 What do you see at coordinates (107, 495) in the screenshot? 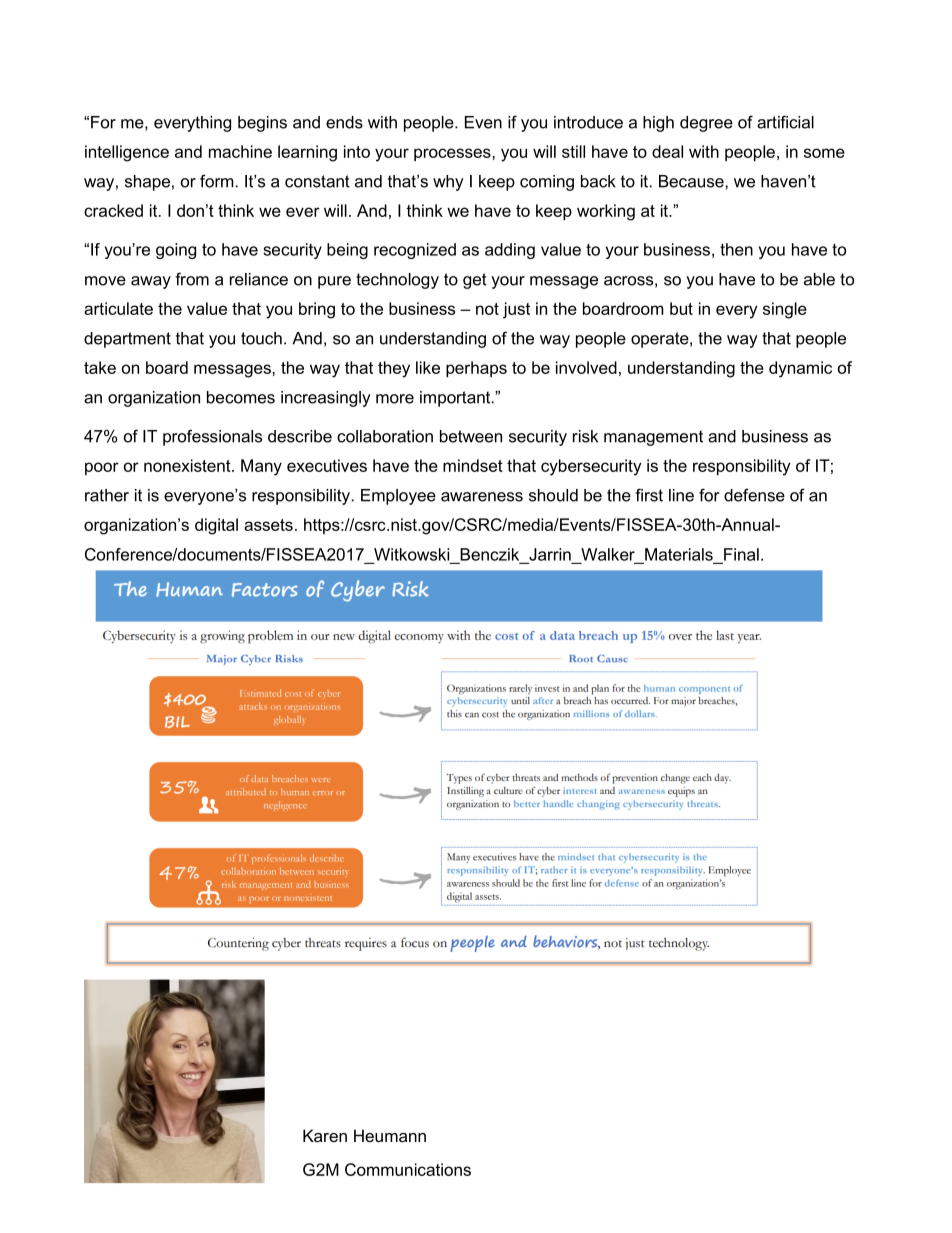
I see `rather` at bounding box center [107, 495].
